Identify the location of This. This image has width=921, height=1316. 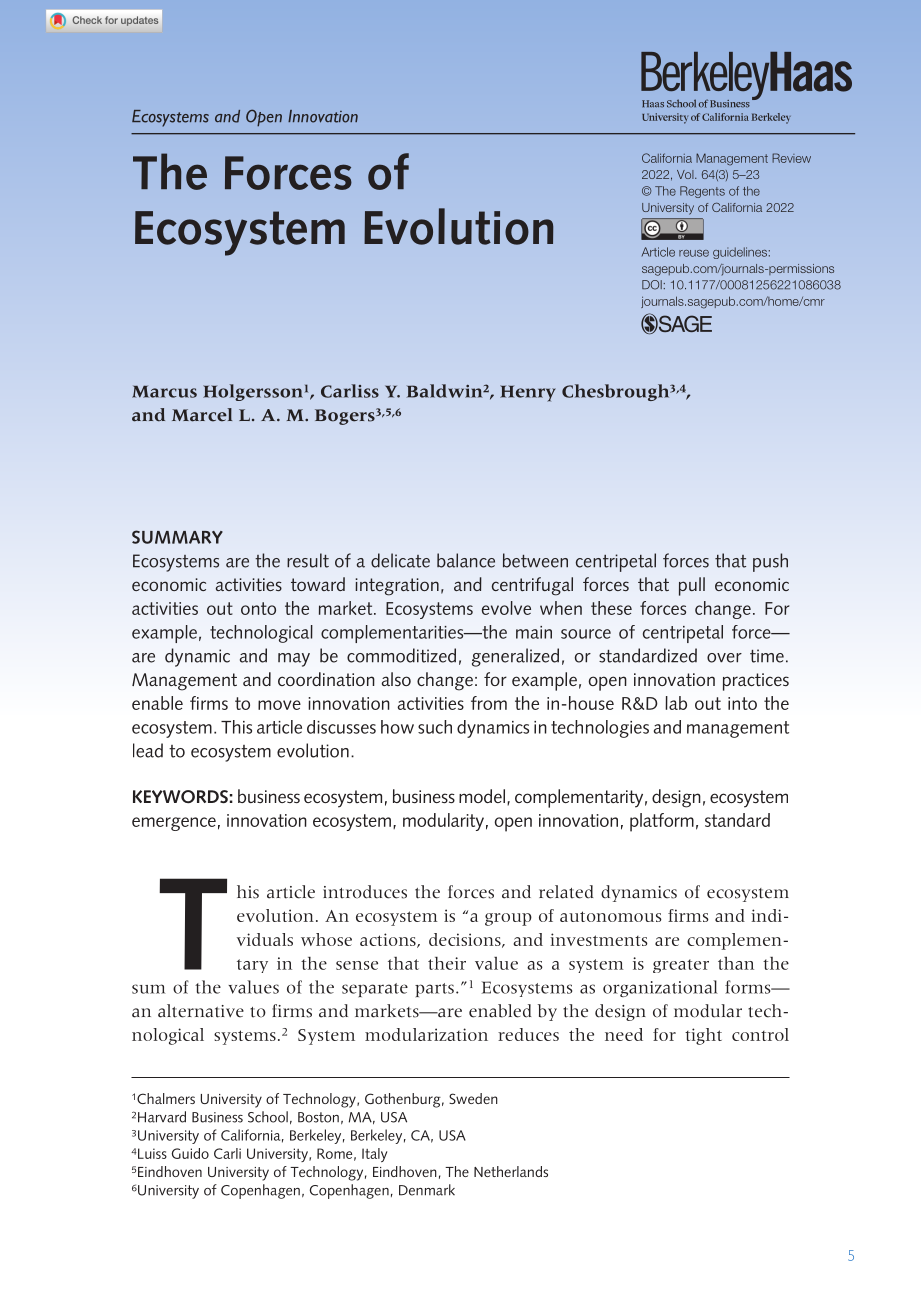
(236, 727).
